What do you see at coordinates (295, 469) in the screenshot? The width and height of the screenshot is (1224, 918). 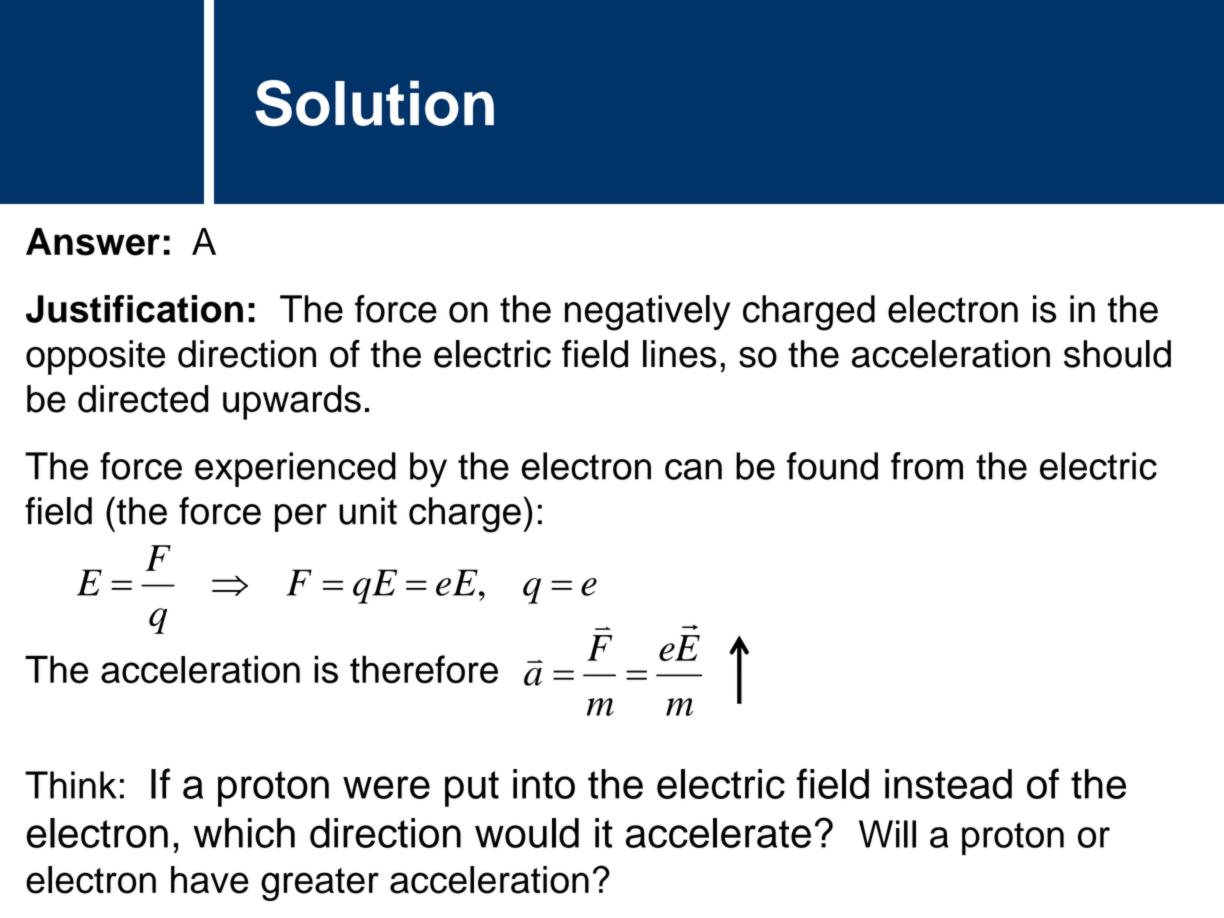 I see `experienced` at bounding box center [295, 469].
